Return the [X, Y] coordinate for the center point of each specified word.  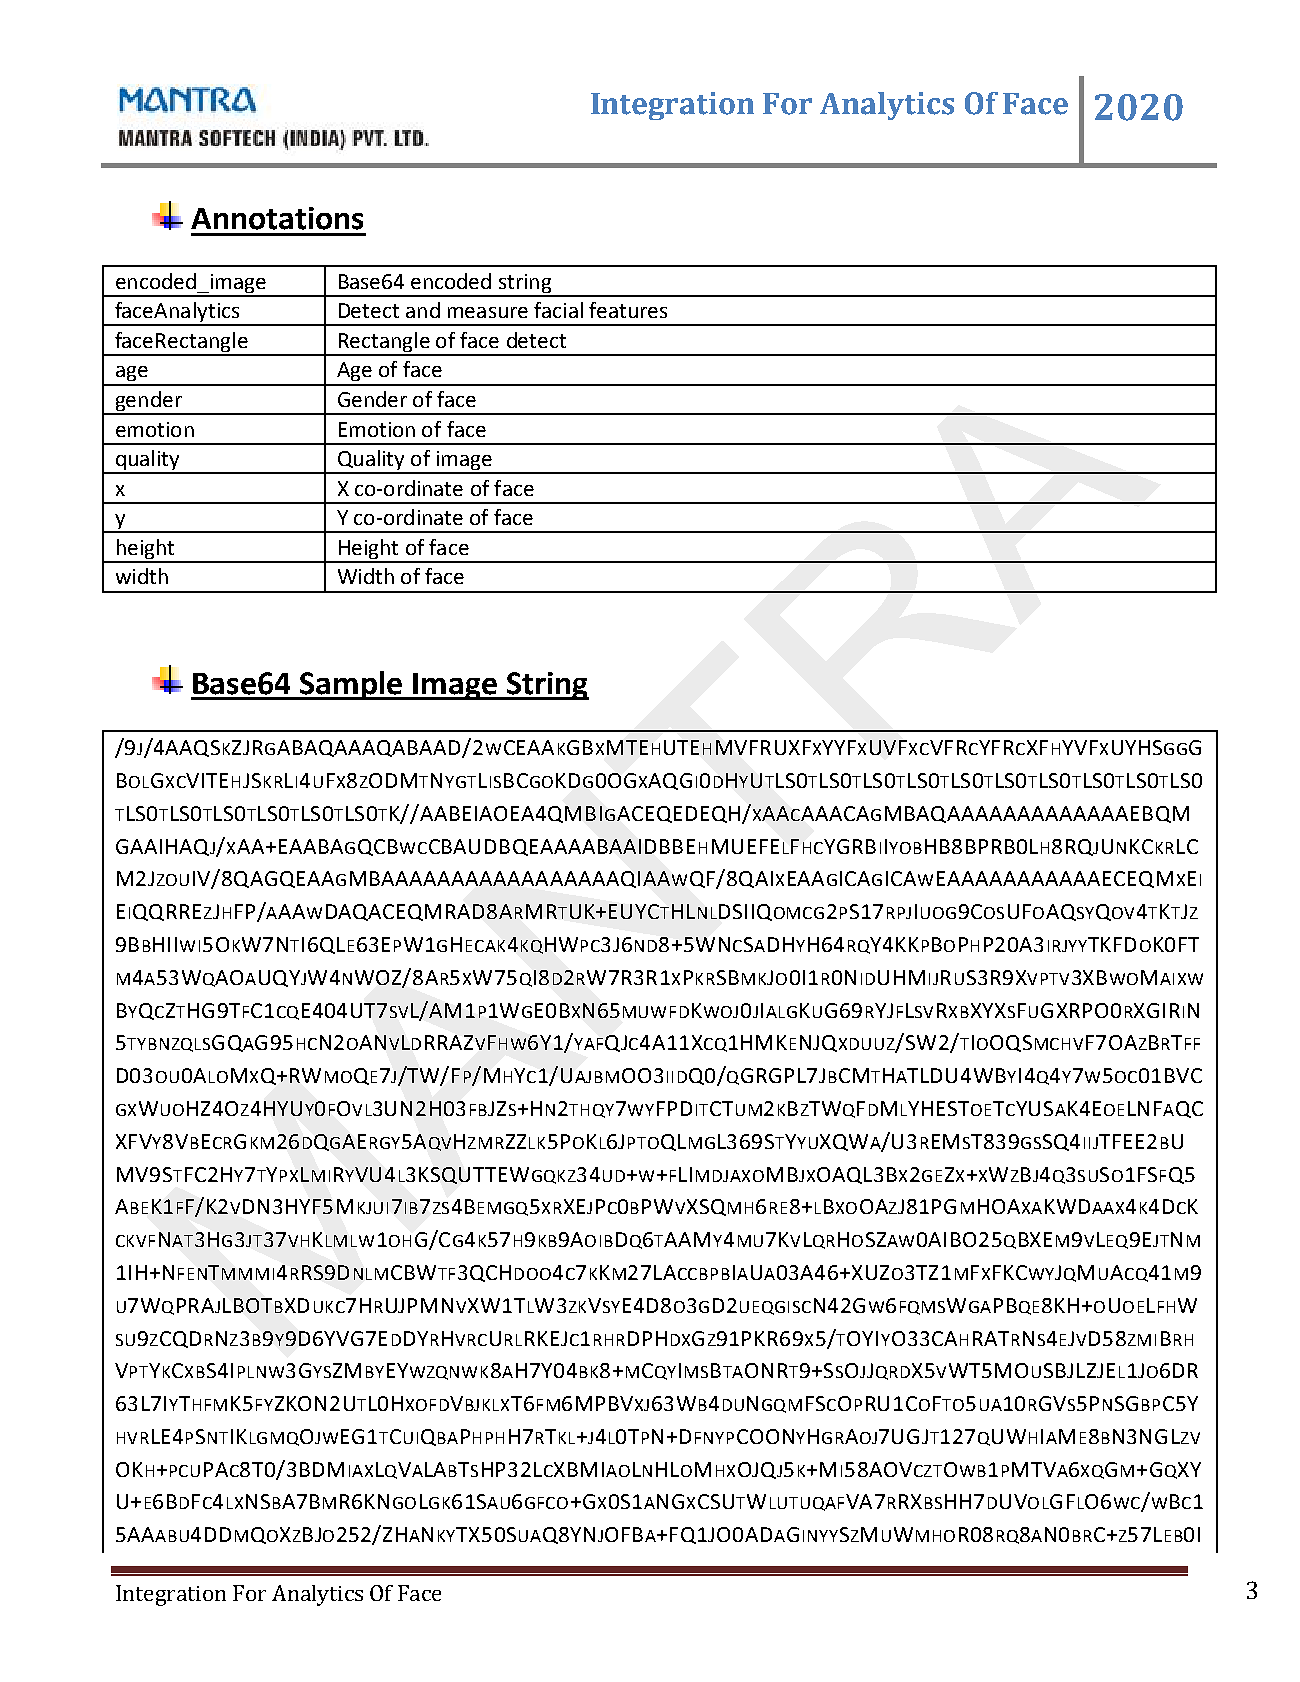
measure [488, 312]
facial [558, 310]
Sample [351, 685]
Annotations [277, 218]
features [628, 310]
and [423, 310]
